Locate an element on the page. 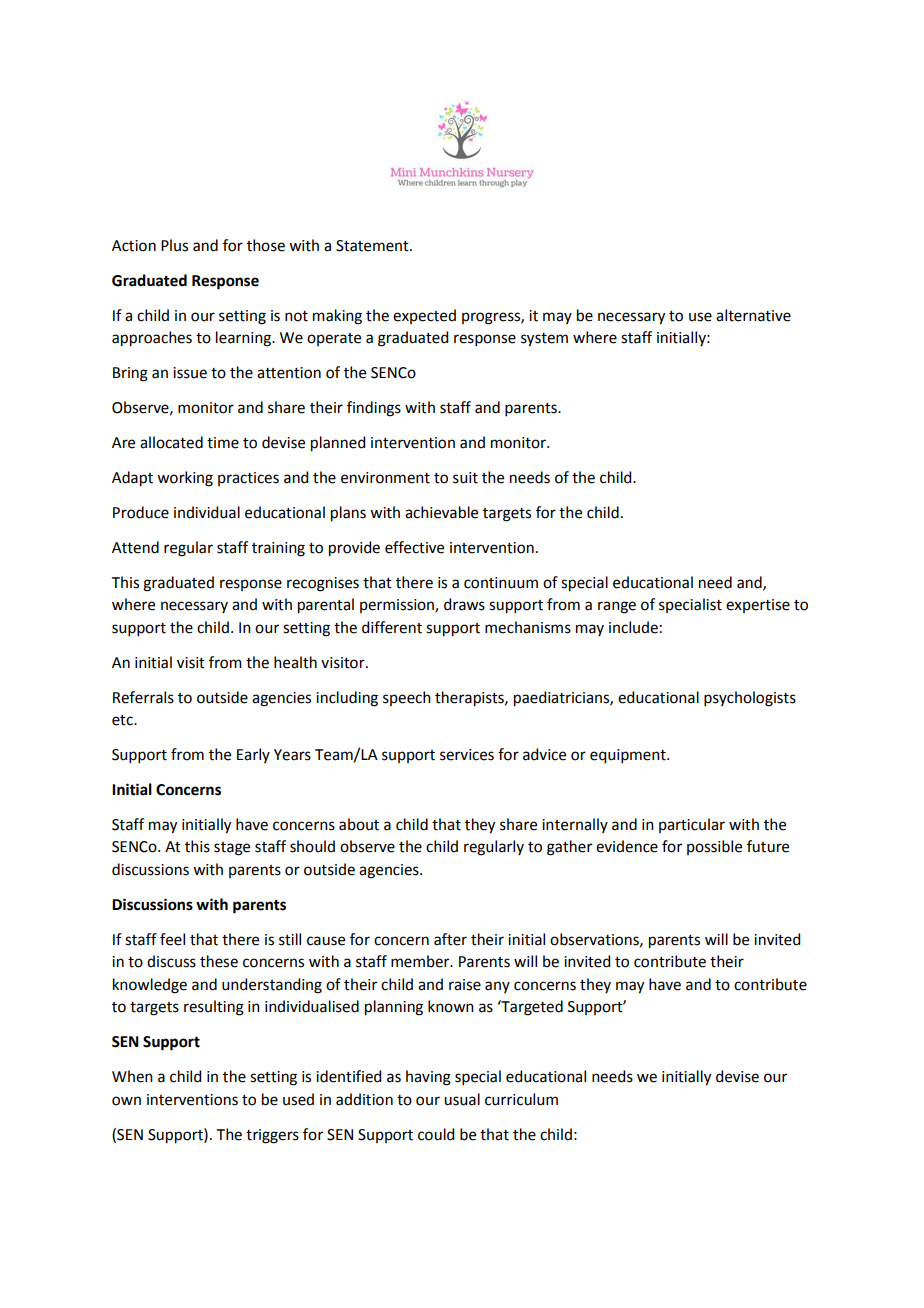 This page has width=924, height=1308. expertise is located at coordinates (758, 606).
